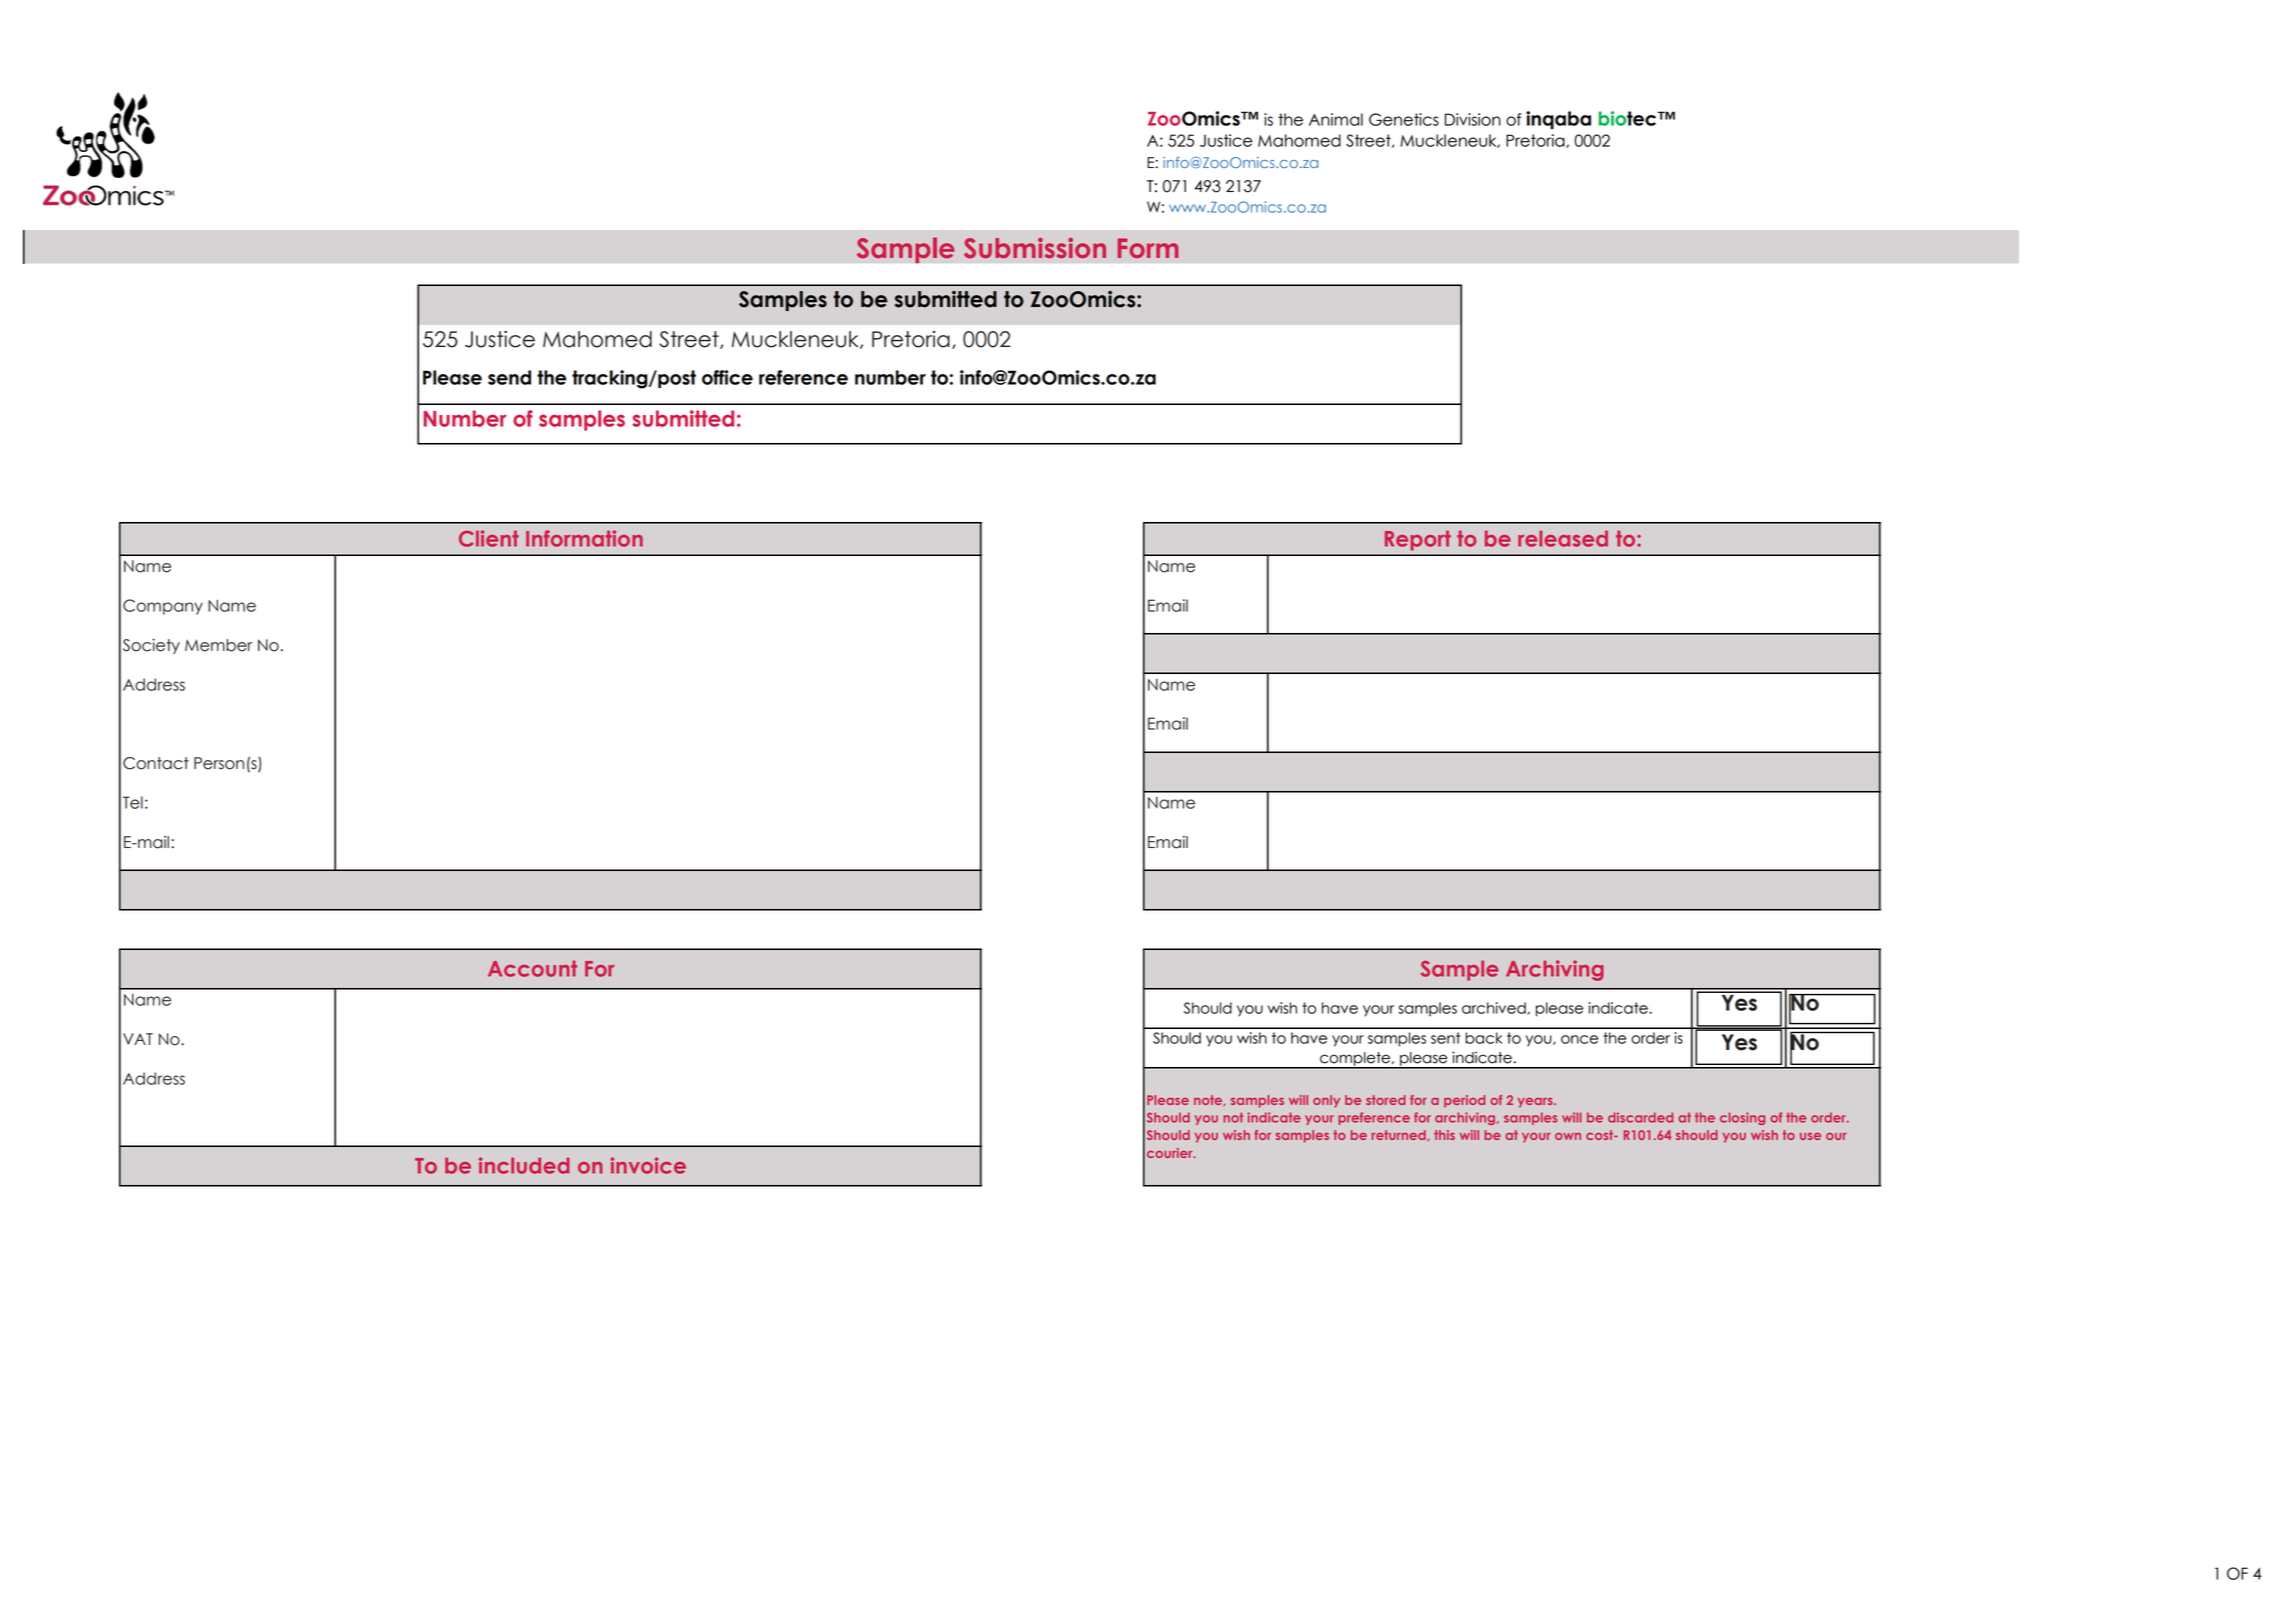 The image size is (2286, 1616). Describe the element at coordinates (727, 377) in the screenshot. I see `office` at that location.
